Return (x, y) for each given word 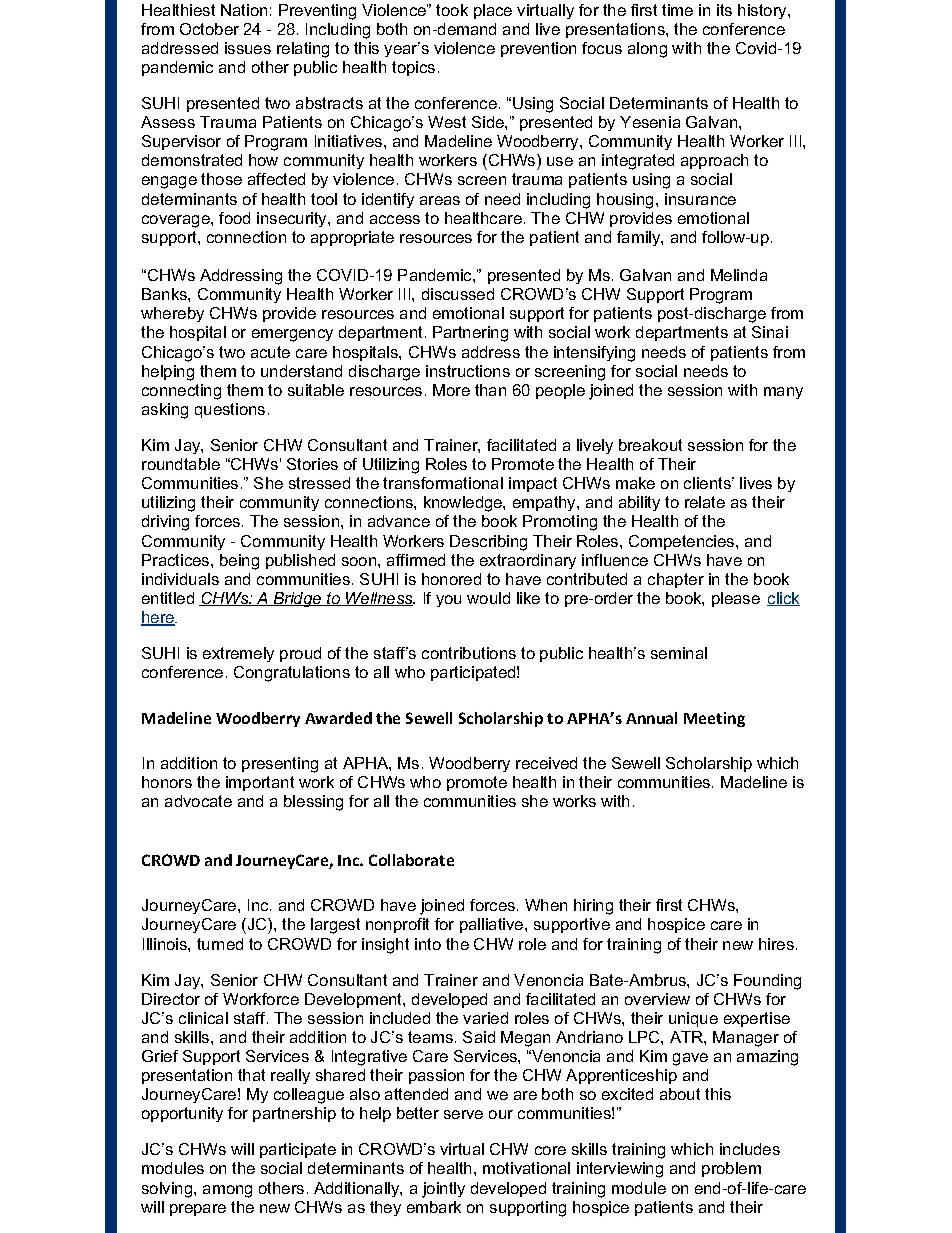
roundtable (181, 464)
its (724, 10)
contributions (469, 653)
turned (220, 944)
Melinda (739, 275)
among (227, 1191)
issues (248, 48)
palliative (493, 925)
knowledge (464, 504)
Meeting (714, 719)
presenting (280, 765)
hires (776, 944)
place (493, 11)
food (234, 218)
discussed (458, 294)
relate (705, 502)
